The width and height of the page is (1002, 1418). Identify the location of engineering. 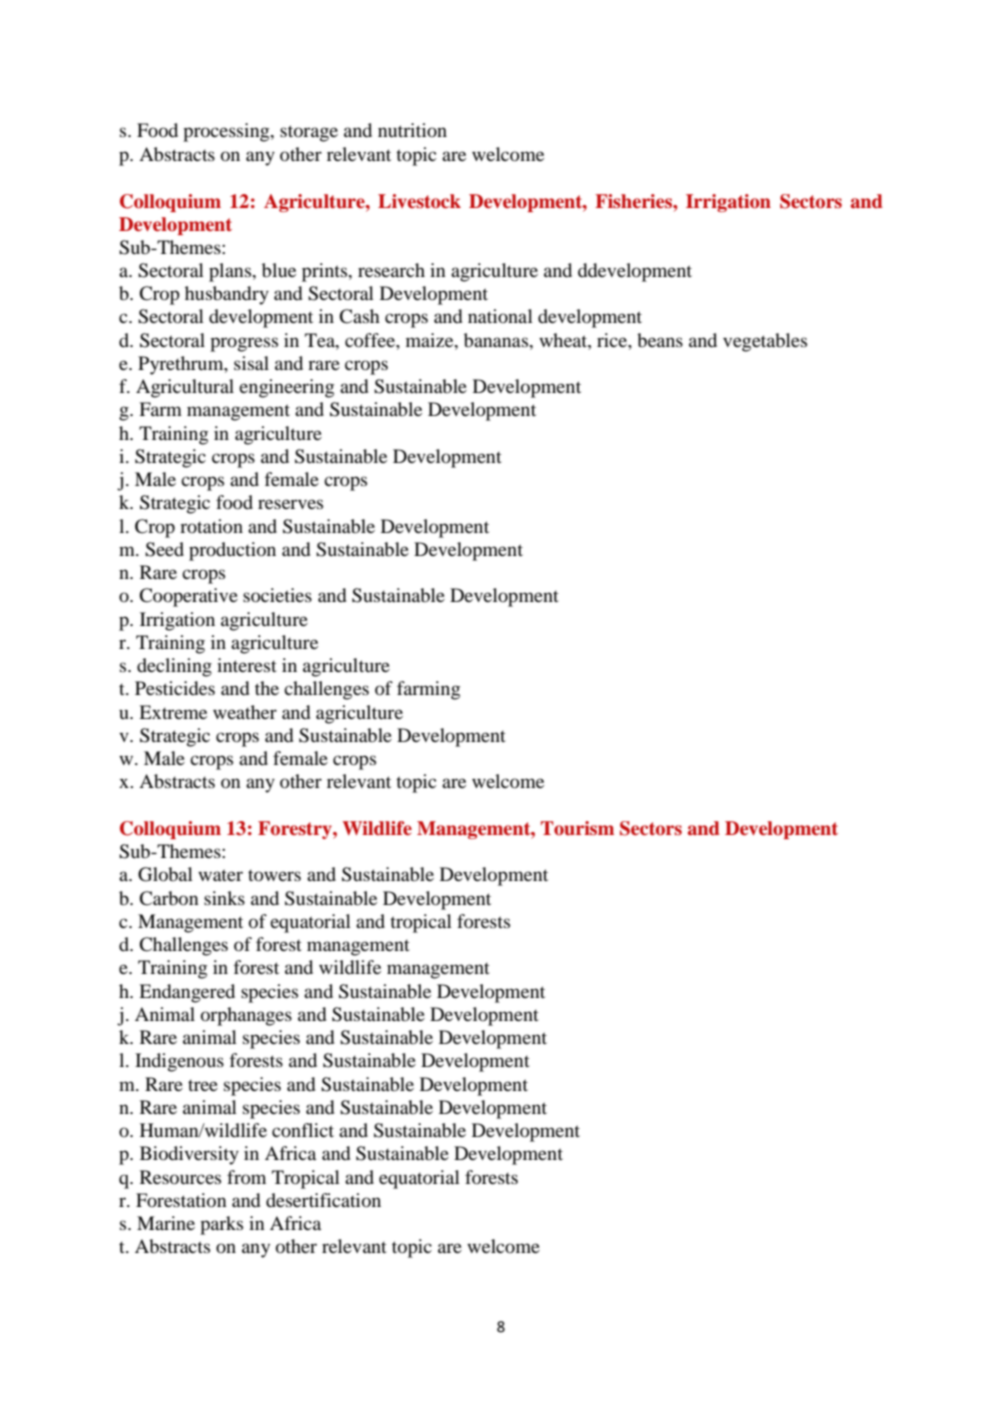
(286, 388).
